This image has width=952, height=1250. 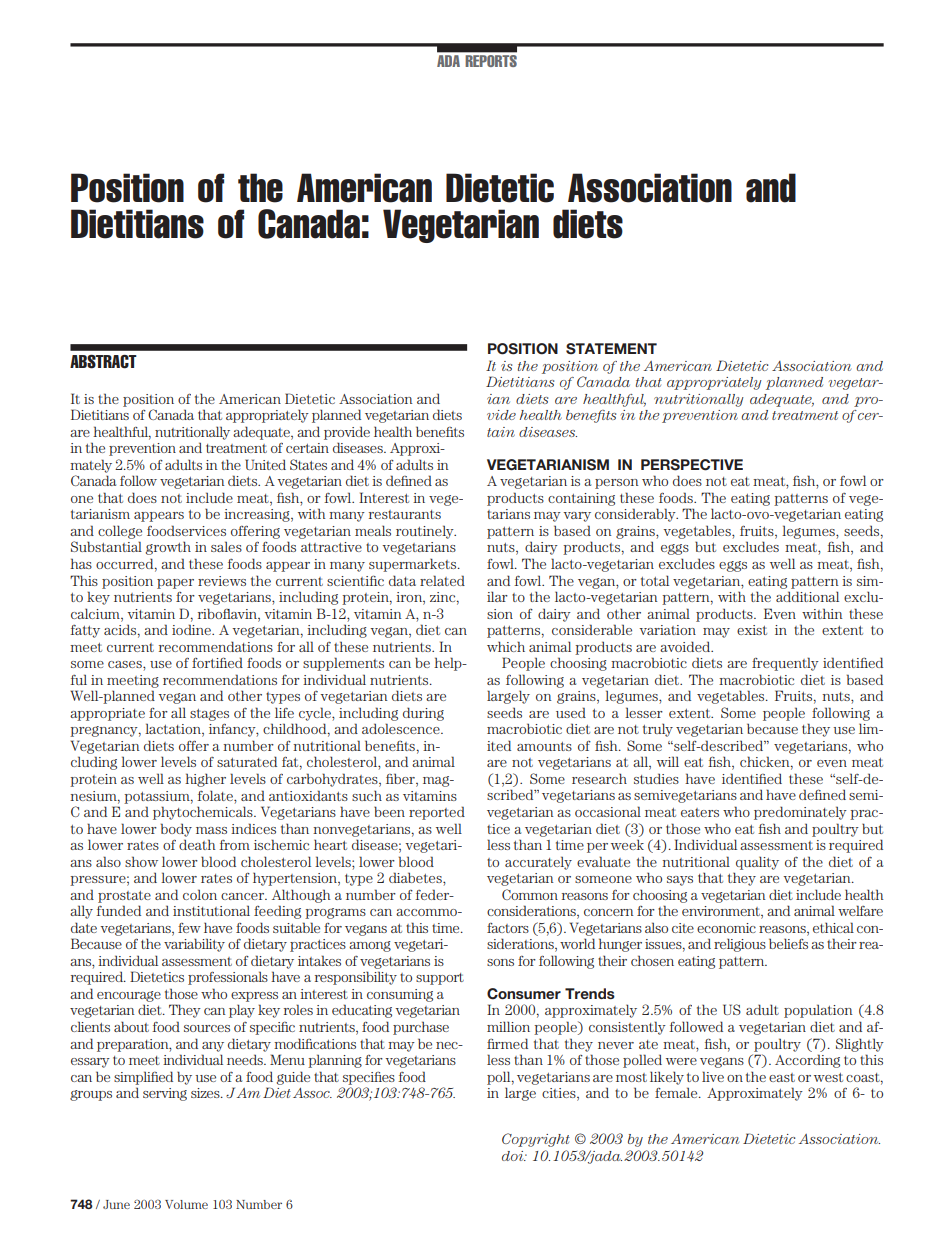 What do you see at coordinates (508, 928) in the image?
I see `factors` at bounding box center [508, 928].
